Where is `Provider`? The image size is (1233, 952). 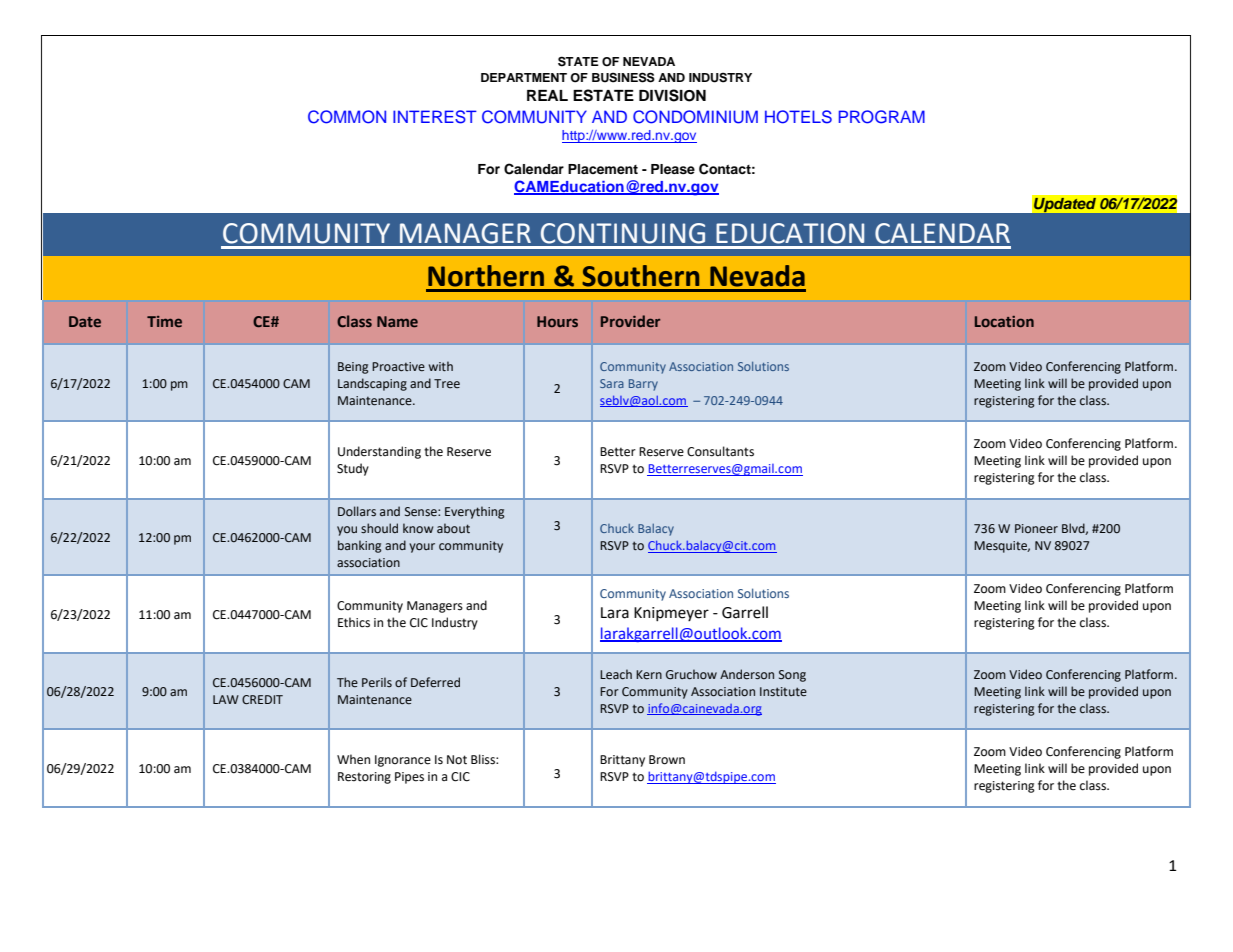 Provider is located at coordinates (630, 321).
